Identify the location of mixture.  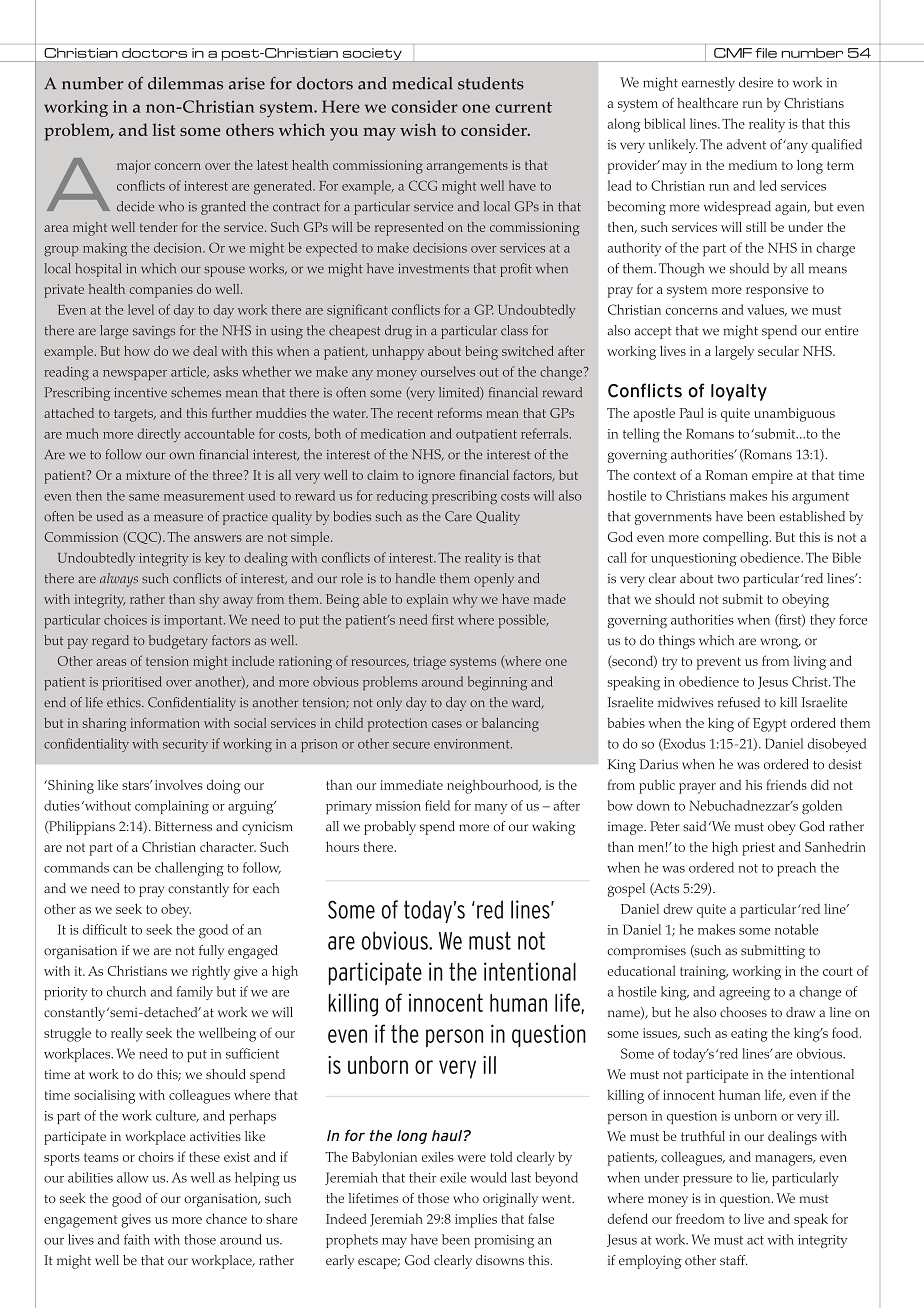
(148, 475).
